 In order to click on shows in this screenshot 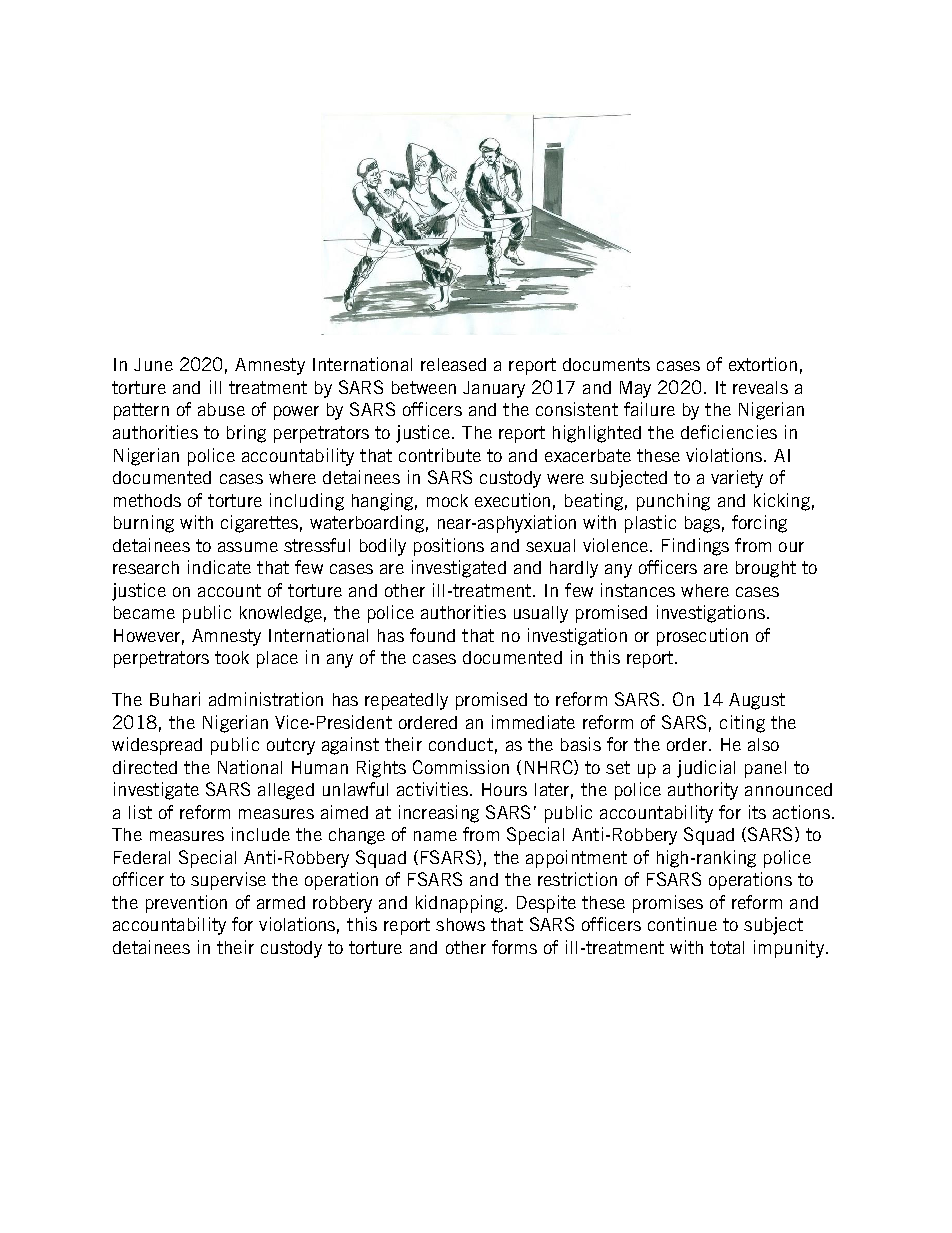, I will do `click(460, 924)`.
